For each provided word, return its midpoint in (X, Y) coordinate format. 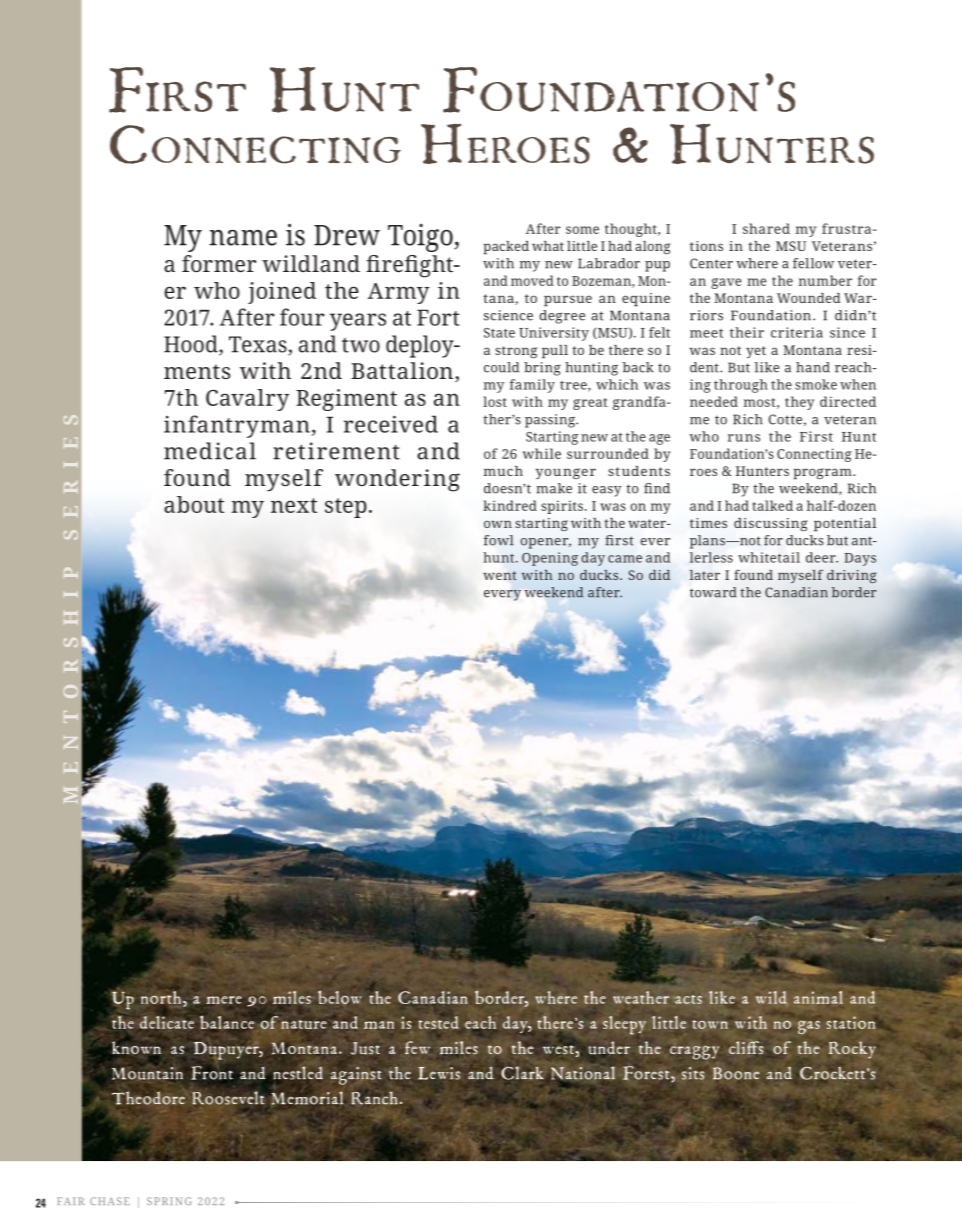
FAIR (70, 1201)
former (219, 263)
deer (822, 557)
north (162, 997)
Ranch (375, 1098)
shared (766, 228)
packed (506, 248)
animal (818, 997)
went (500, 575)
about (194, 504)
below (340, 997)
